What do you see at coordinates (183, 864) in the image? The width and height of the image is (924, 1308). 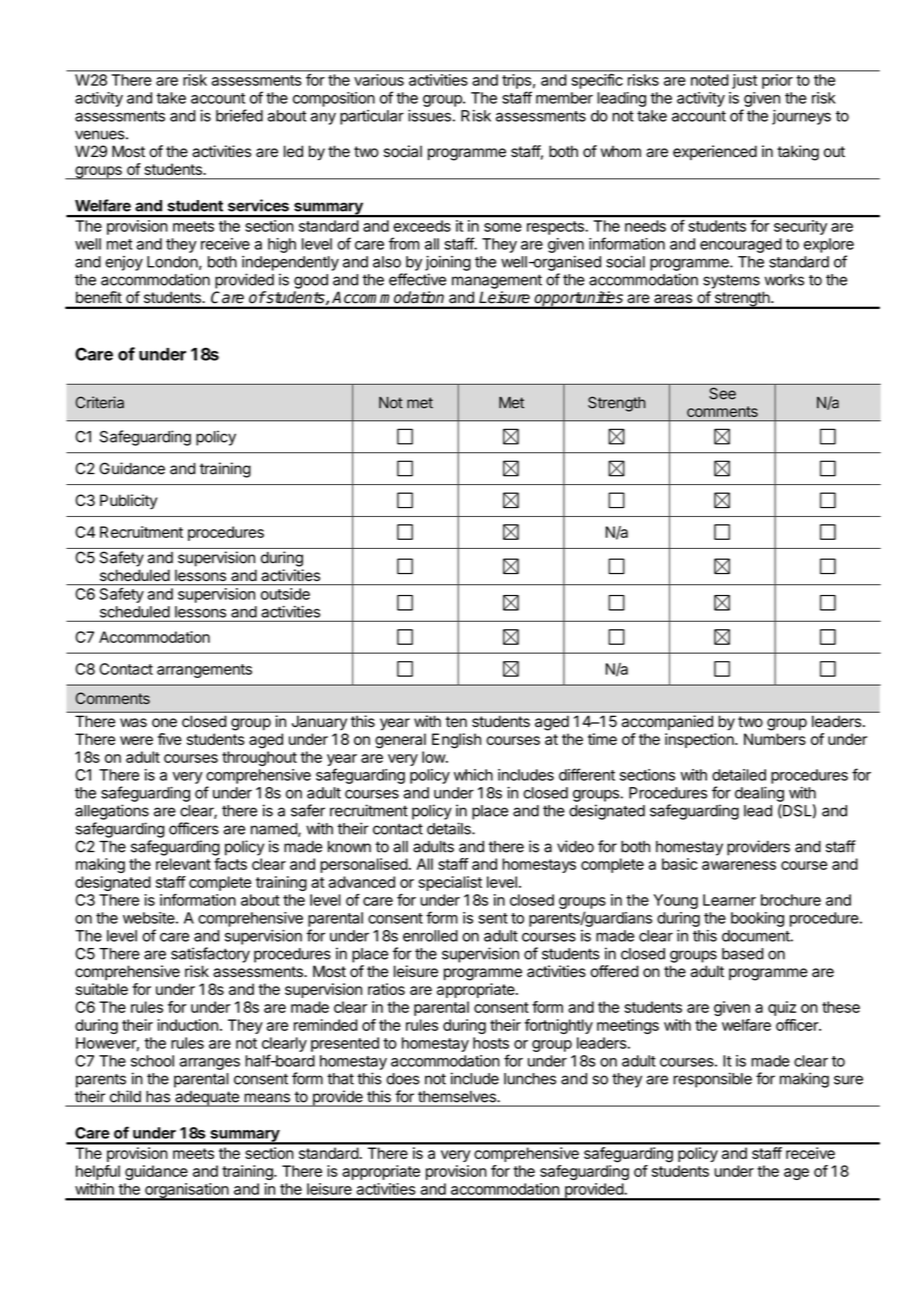 I see `relevant` at bounding box center [183, 864].
